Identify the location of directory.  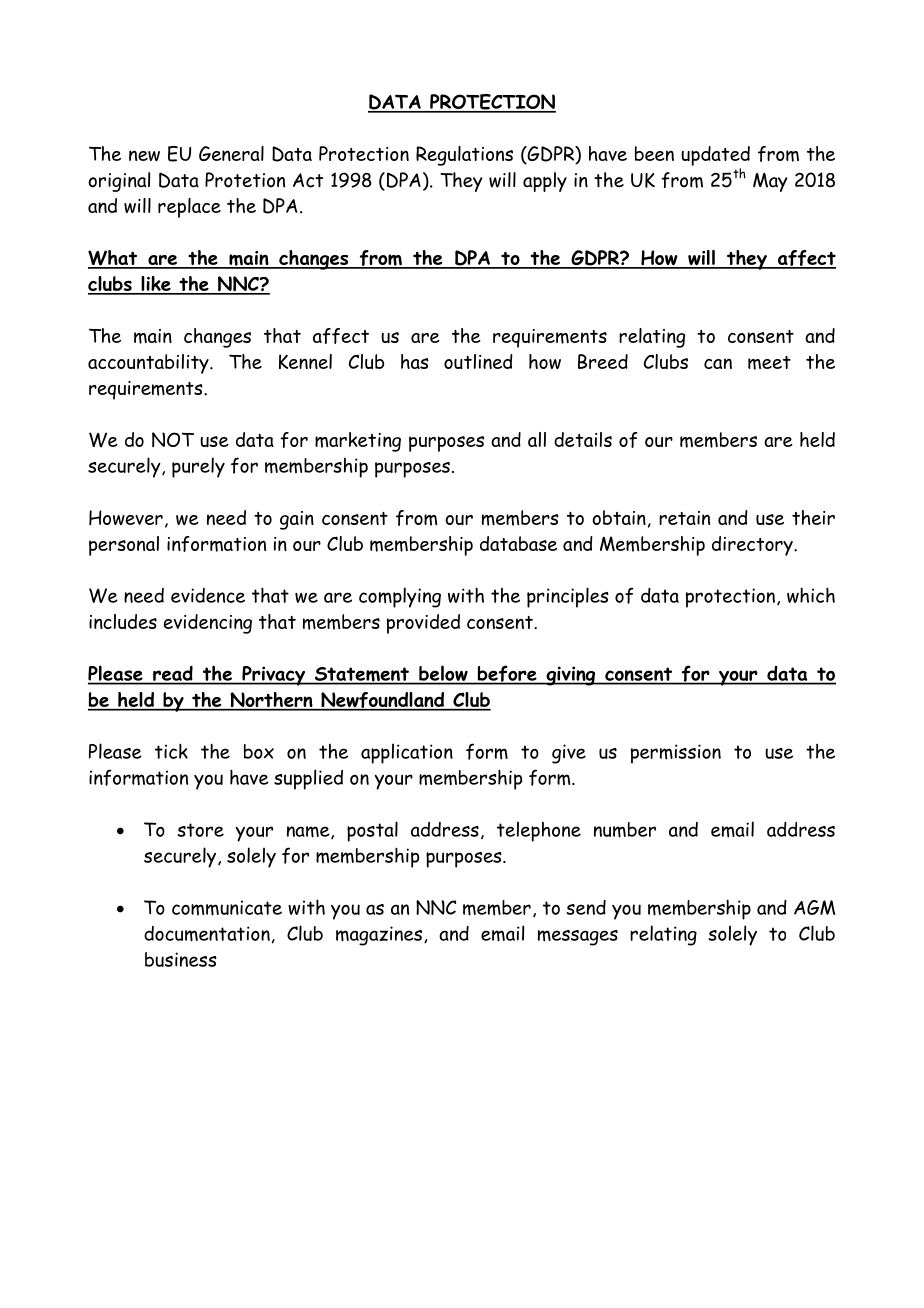
(753, 546).
